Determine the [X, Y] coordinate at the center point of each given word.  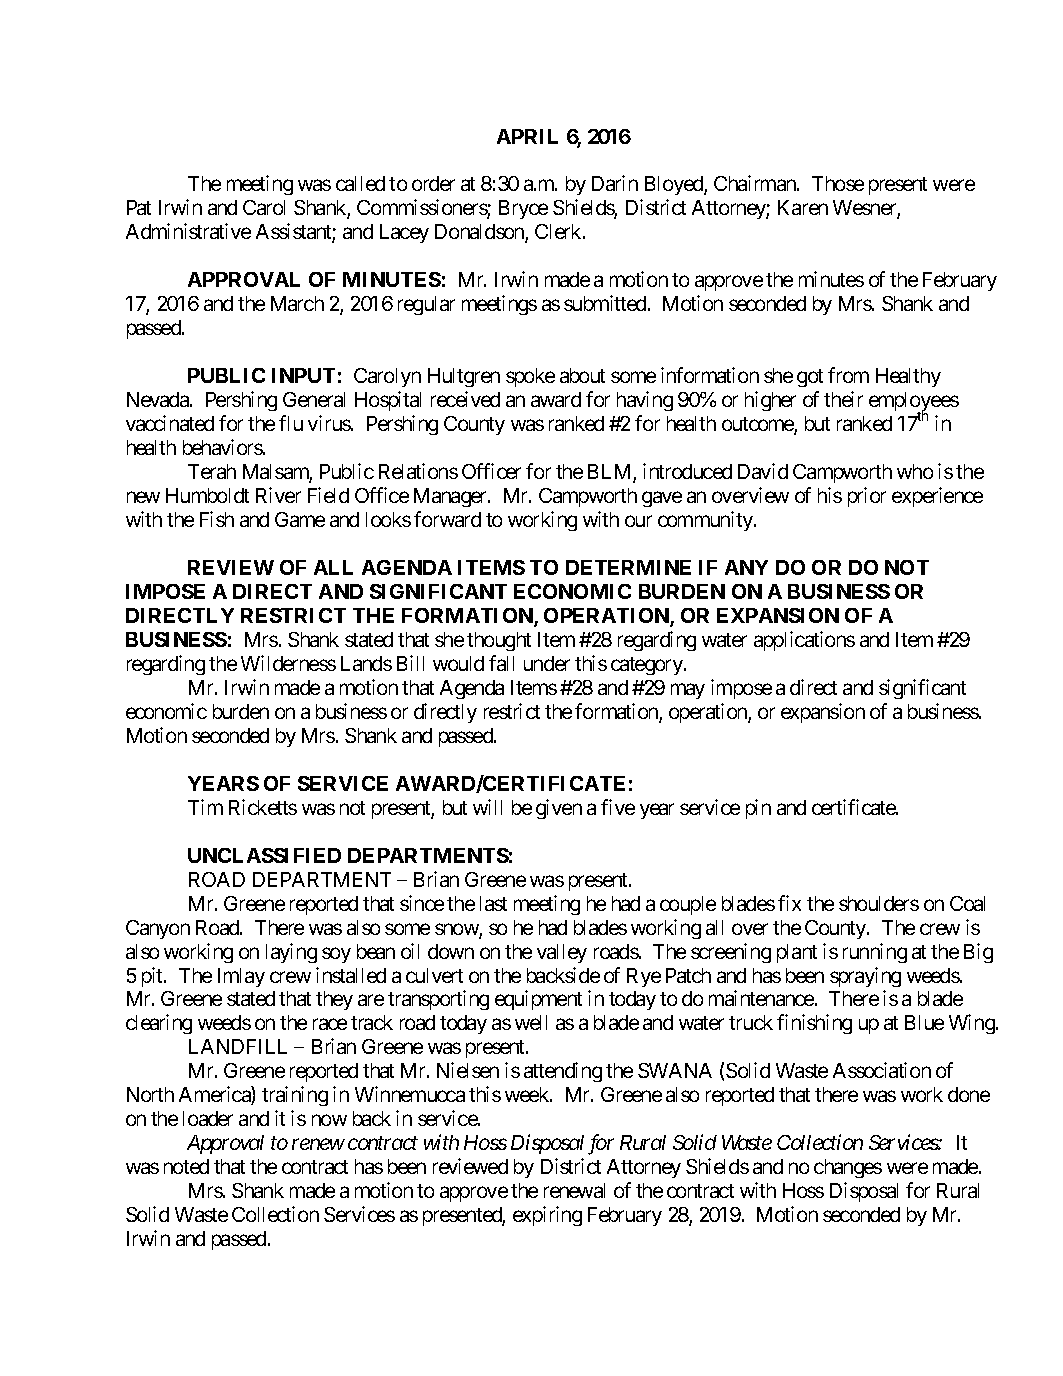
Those [838, 183]
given [559, 809]
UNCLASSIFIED [264, 855]
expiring [547, 1216]
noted [186, 1166]
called [360, 183]
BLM [611, 473]
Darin [615, 183]
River [278, 495]
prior [867, 497]
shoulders [879, 903]
